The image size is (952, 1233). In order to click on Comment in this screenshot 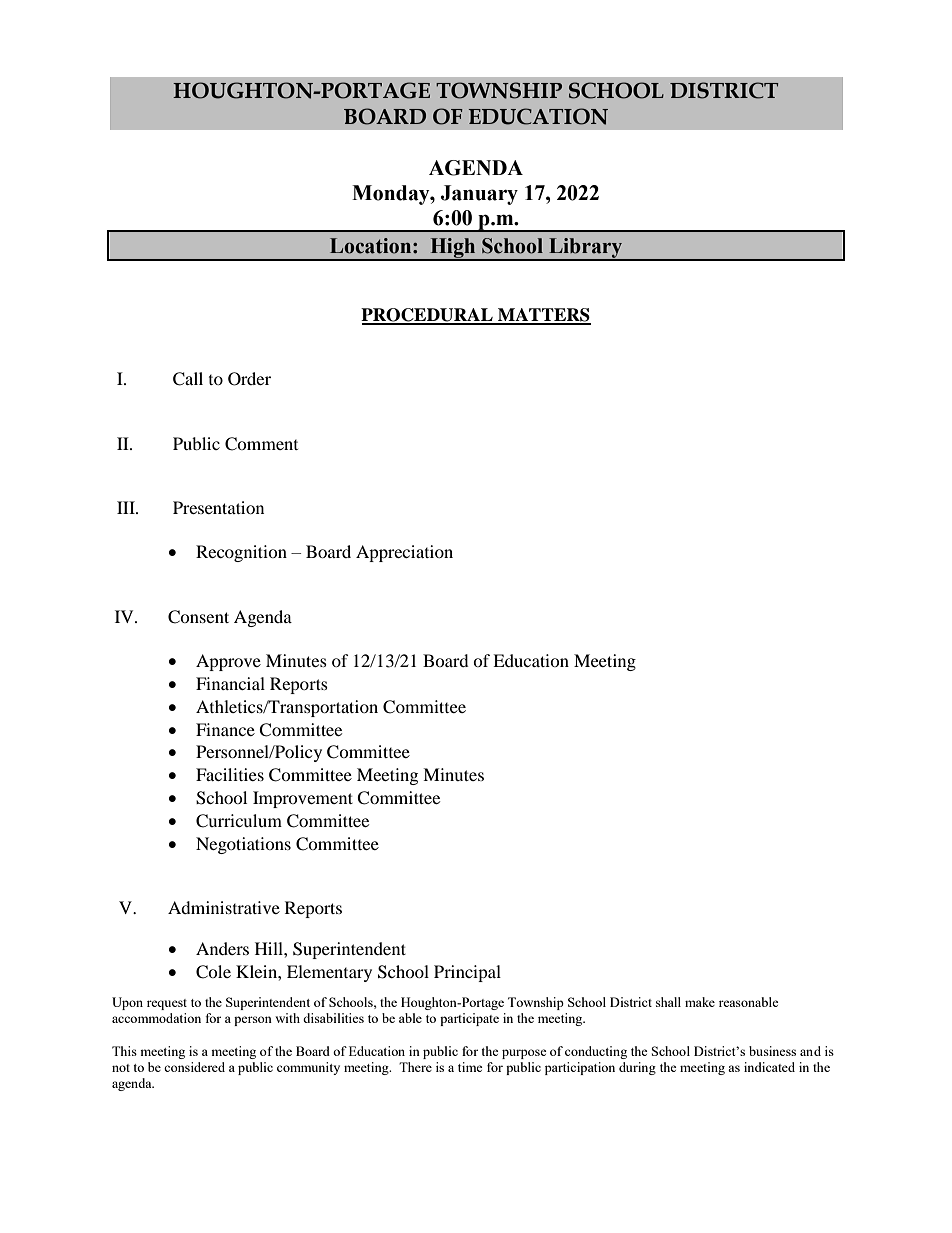, I will do `click(261, 444)`.
